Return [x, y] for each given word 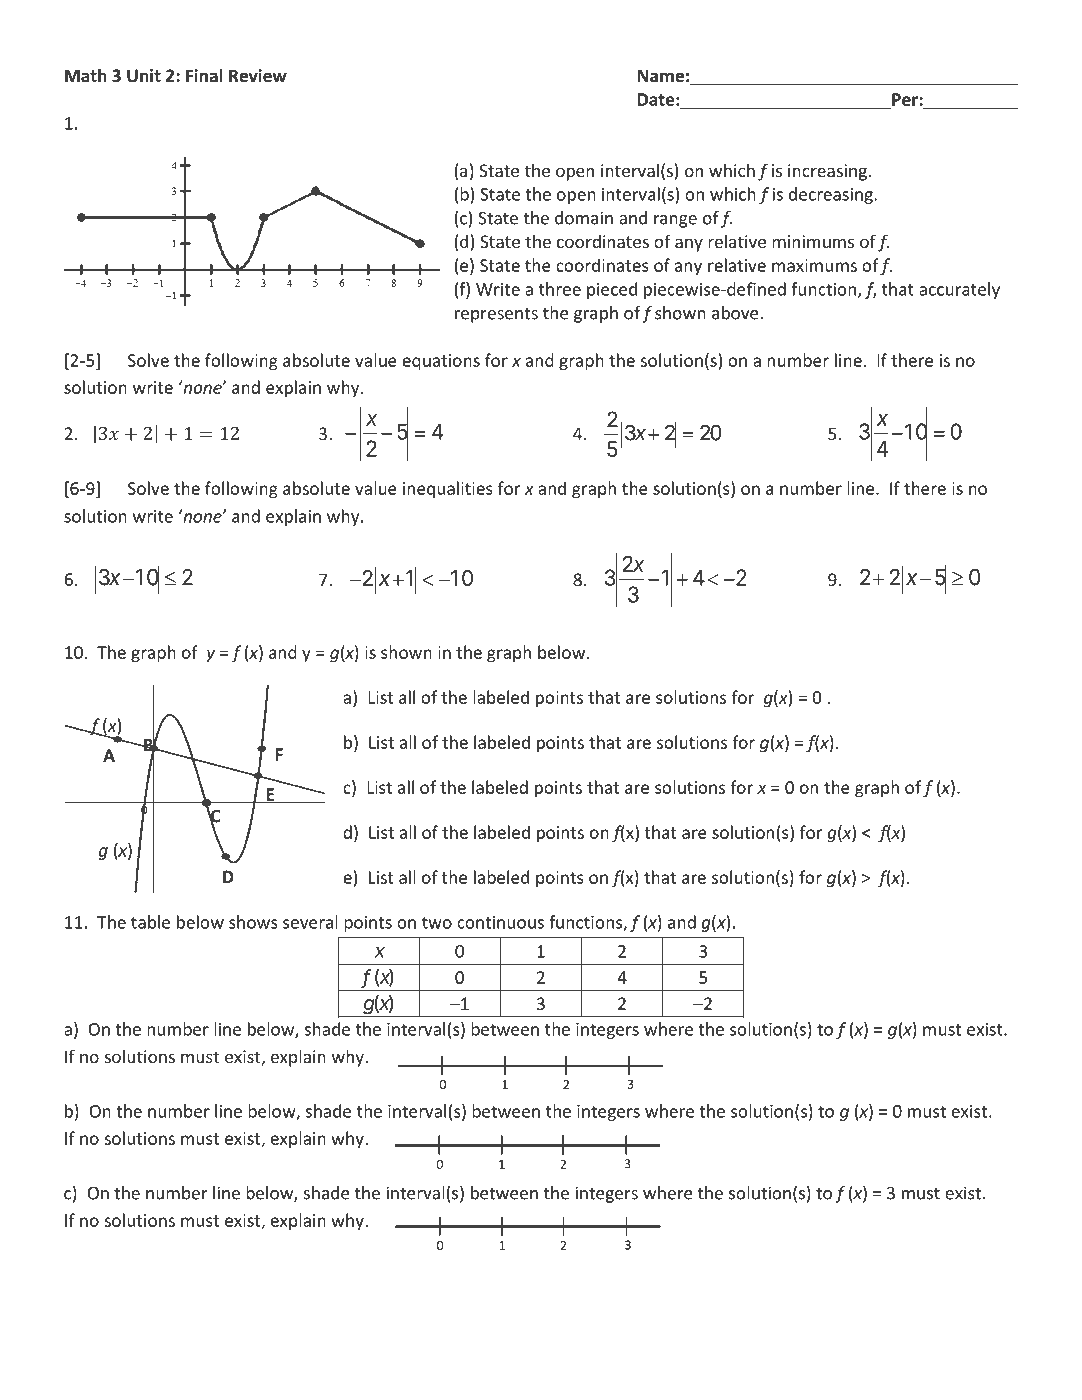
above [736, 313]
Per [905, 100]
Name [661, 76]
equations [441, 362]
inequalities [448, 490]
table [150, 922]
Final [204, 75]
